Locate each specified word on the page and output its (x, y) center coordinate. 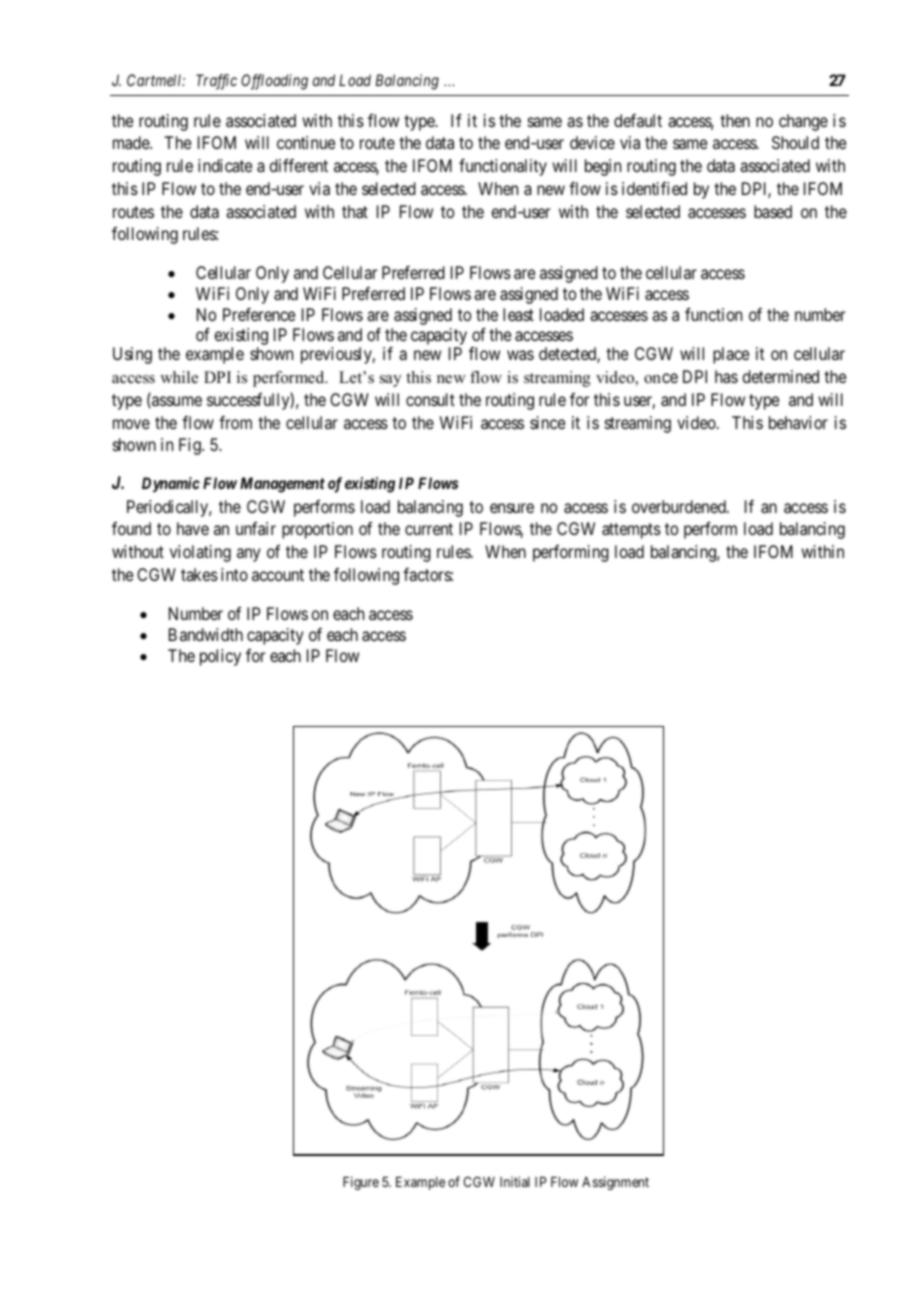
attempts (631, 531)
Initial (515, 1181)
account (278, 575)
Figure (361, 1183)
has (726, 376)
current (429, 529)
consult (430, 399)
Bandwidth (206, 634)
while (179, 377)
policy (220, 657)
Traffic (216, 82)
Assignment (615, 1183)
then (735, 120)
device (592, 142)
